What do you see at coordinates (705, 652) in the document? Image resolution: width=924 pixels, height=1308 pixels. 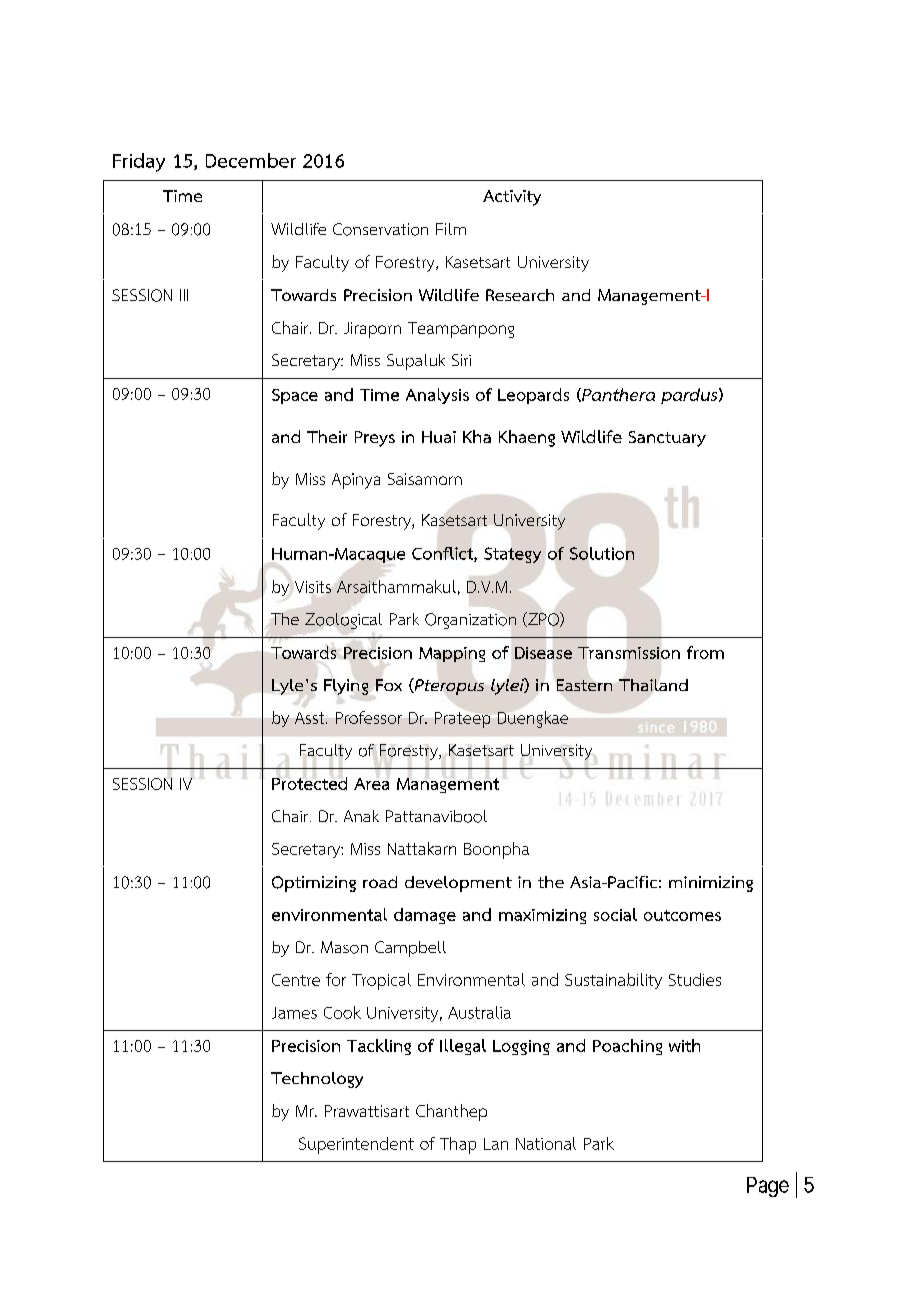 I see `from` at bounding box center [705, 652].
